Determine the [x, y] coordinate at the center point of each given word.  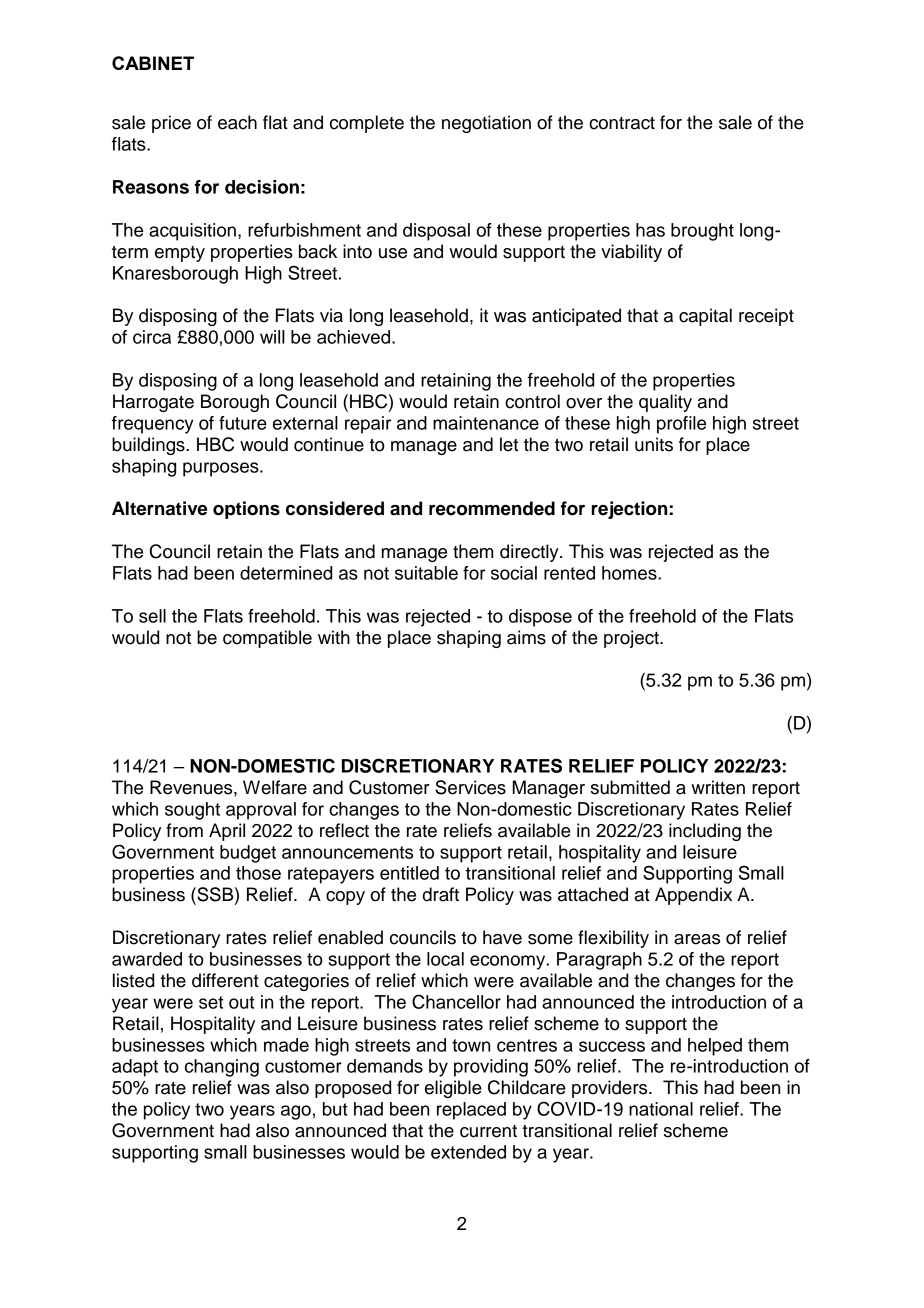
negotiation [486, 124]
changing [222, 1068]
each [237, 122]
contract [622, 123]
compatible [267, 639]
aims [526, 637]
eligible [453, 1089]
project [632, 639]
